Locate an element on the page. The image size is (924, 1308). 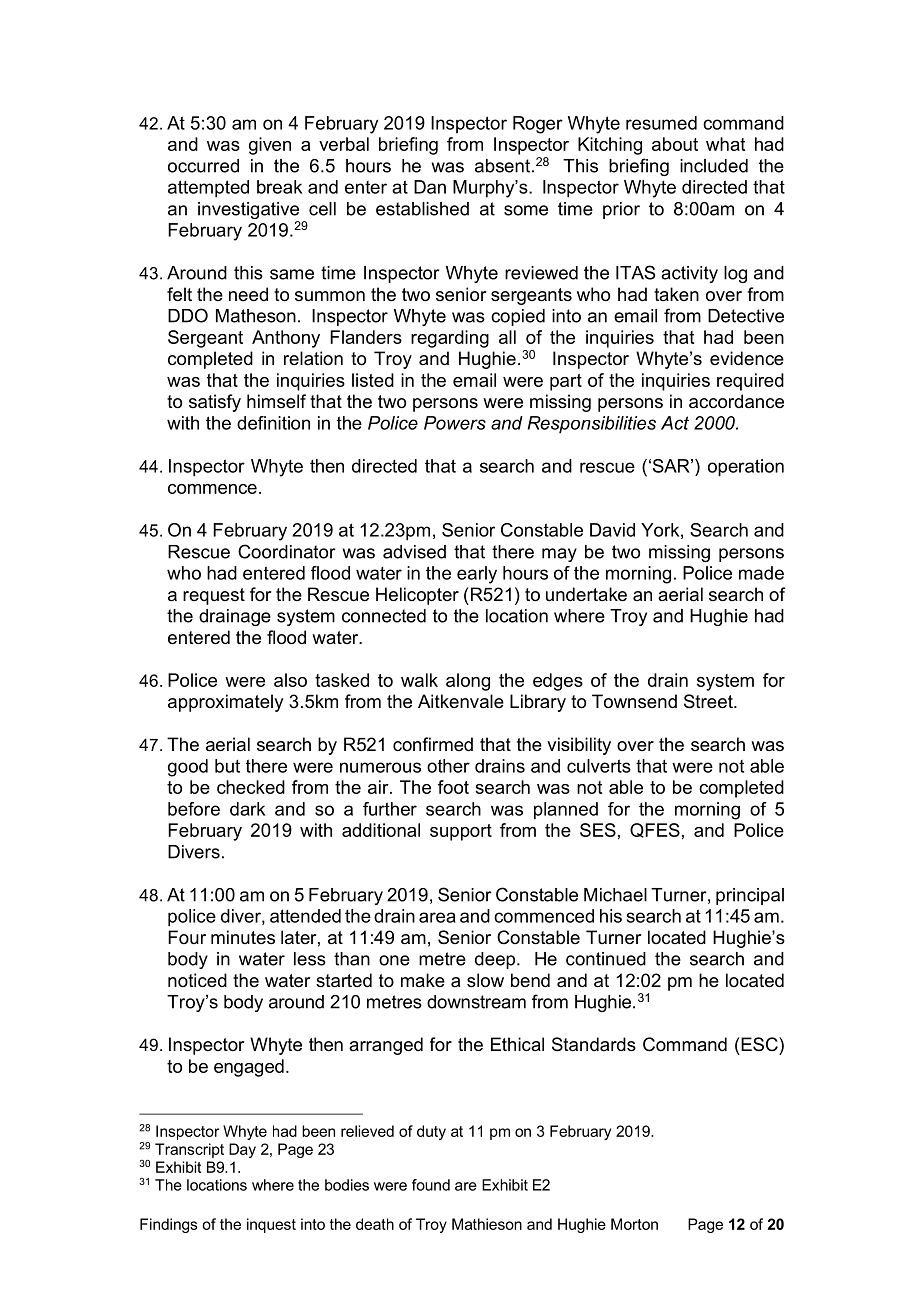
approximately is located at coordinates (225, 703).
